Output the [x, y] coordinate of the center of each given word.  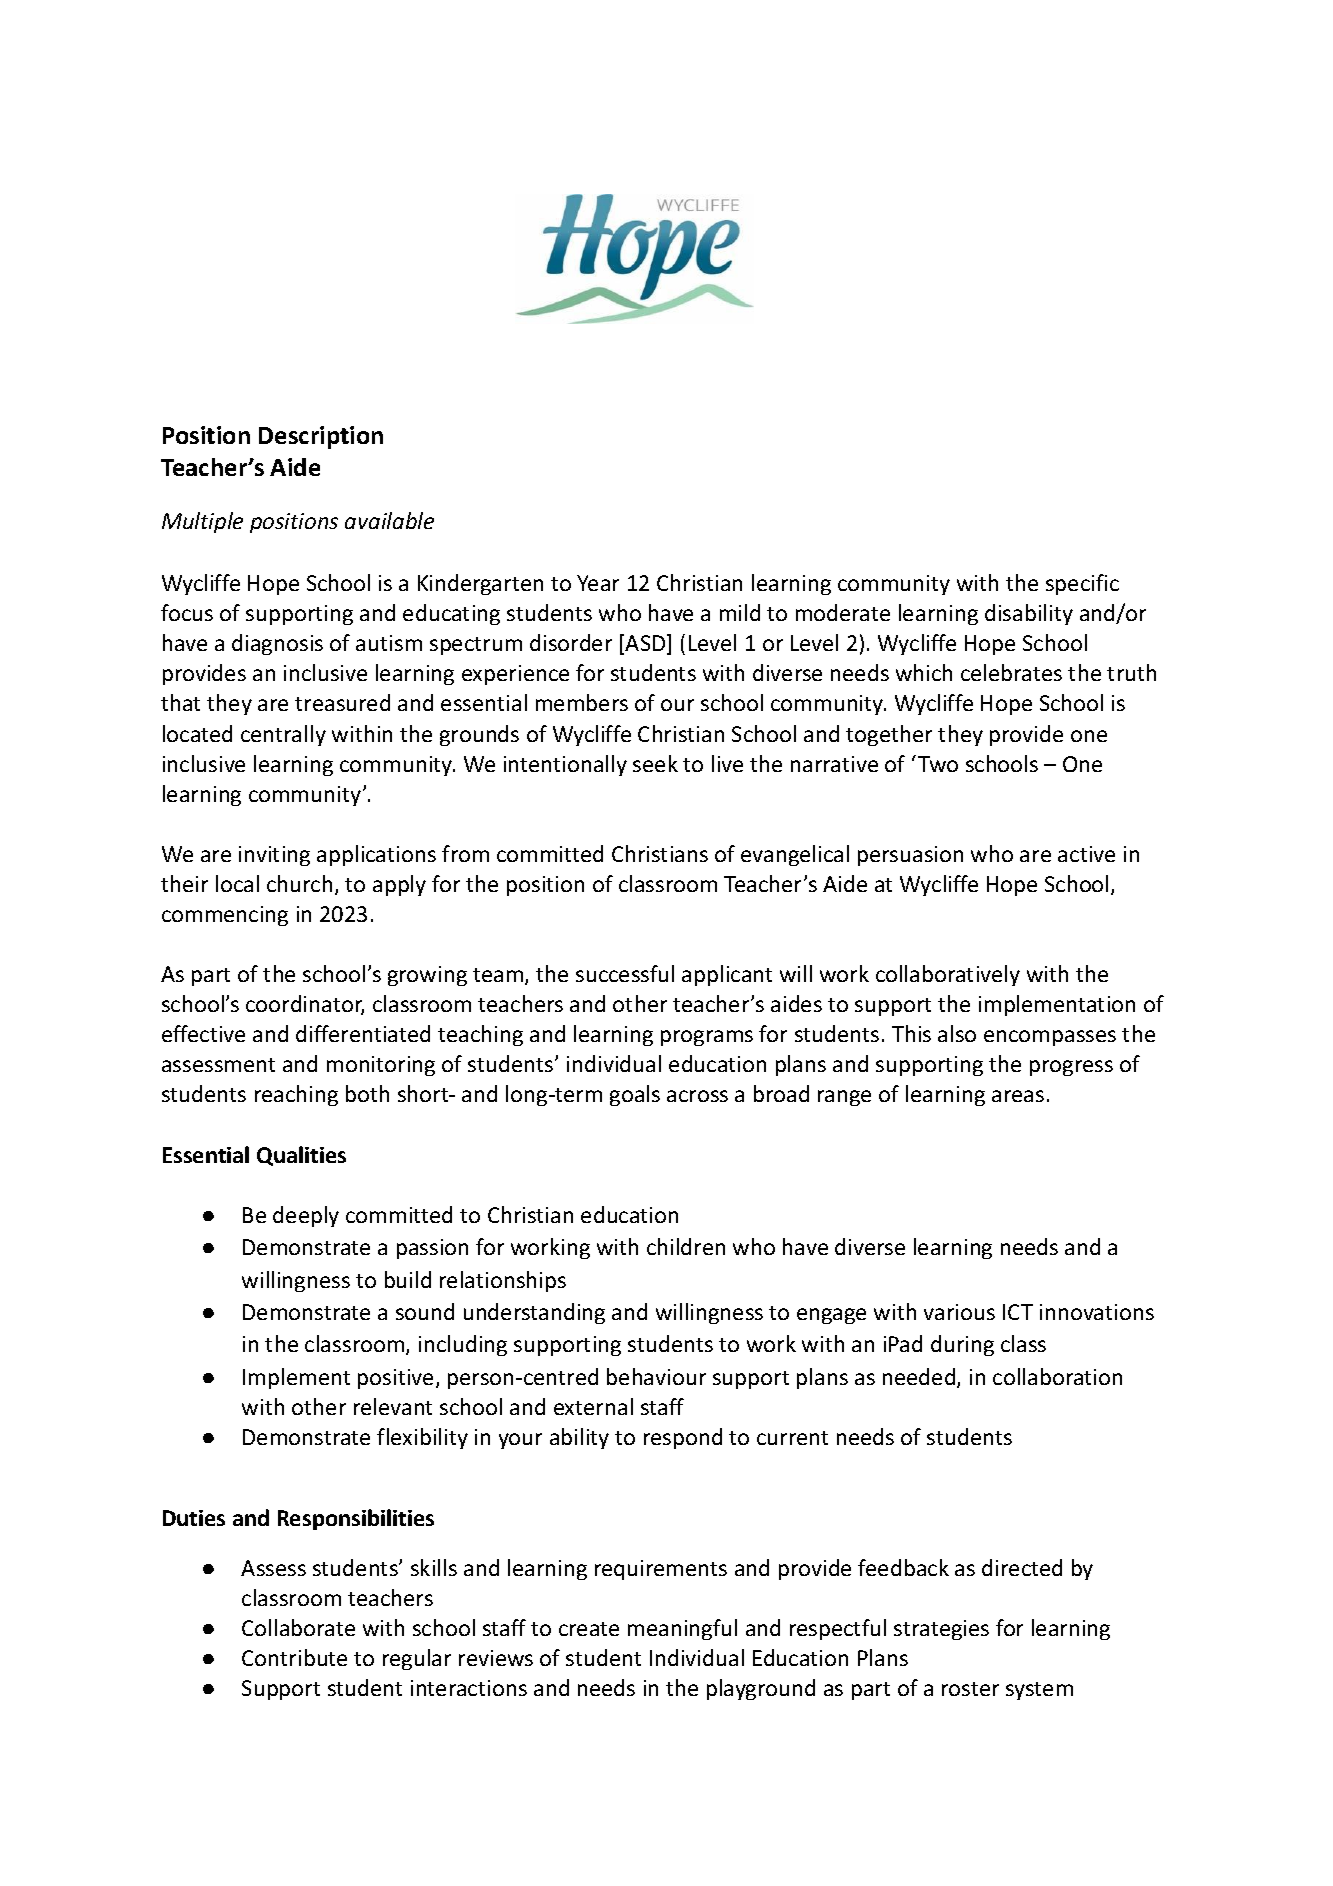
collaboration [1057, 1376]
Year [598, 583]
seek [655, 763]
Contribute [294, 1657]
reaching [296, 1095]
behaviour [656, 1376]
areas [1018, 1096]
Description [321, 437]
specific [1082, 584]
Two [938, 764]
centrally [283, 735]
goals [635, 1095]
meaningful [682, 1629]
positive [395, 1379]
